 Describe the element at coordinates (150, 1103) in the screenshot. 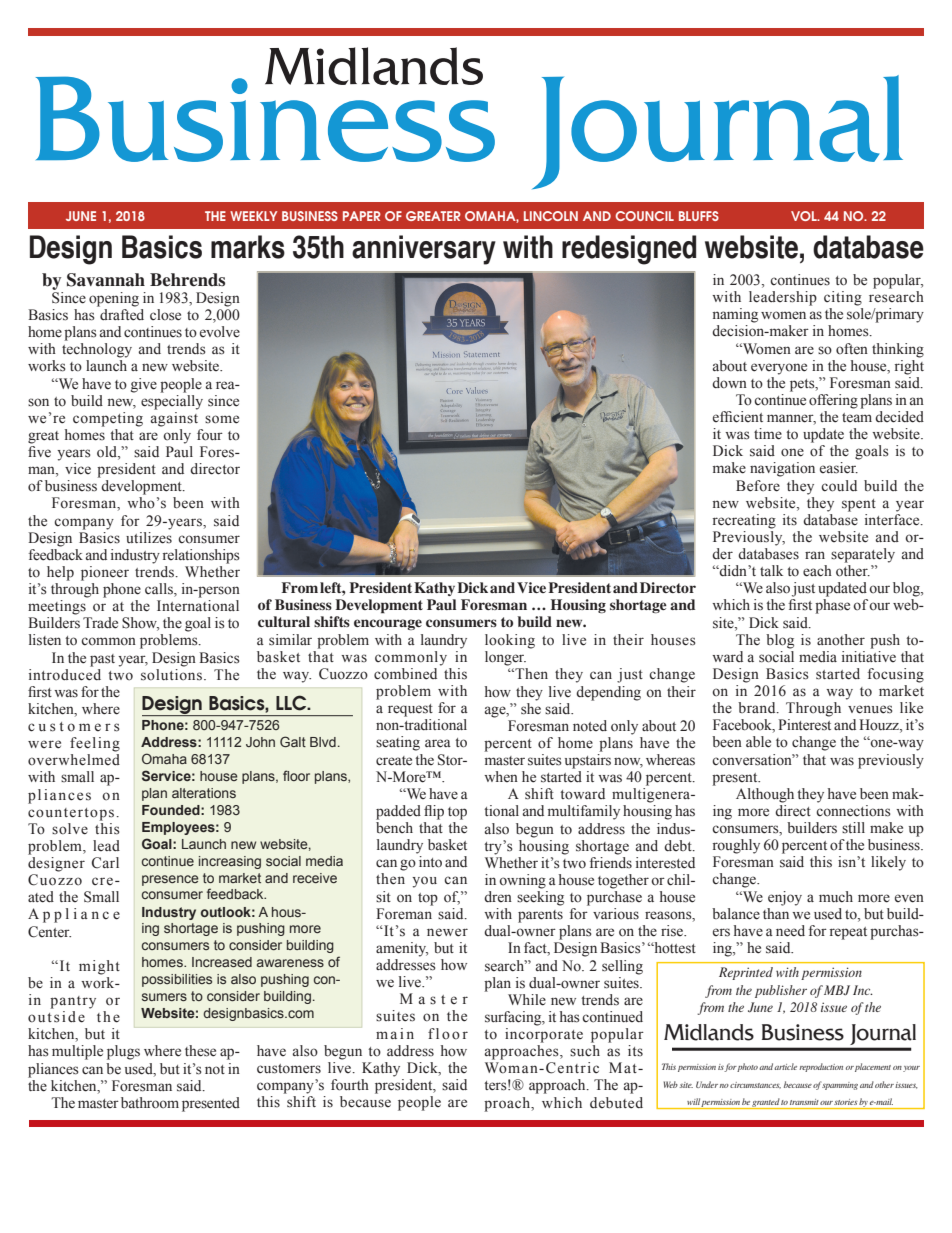

I see `bathroom` at that location.
